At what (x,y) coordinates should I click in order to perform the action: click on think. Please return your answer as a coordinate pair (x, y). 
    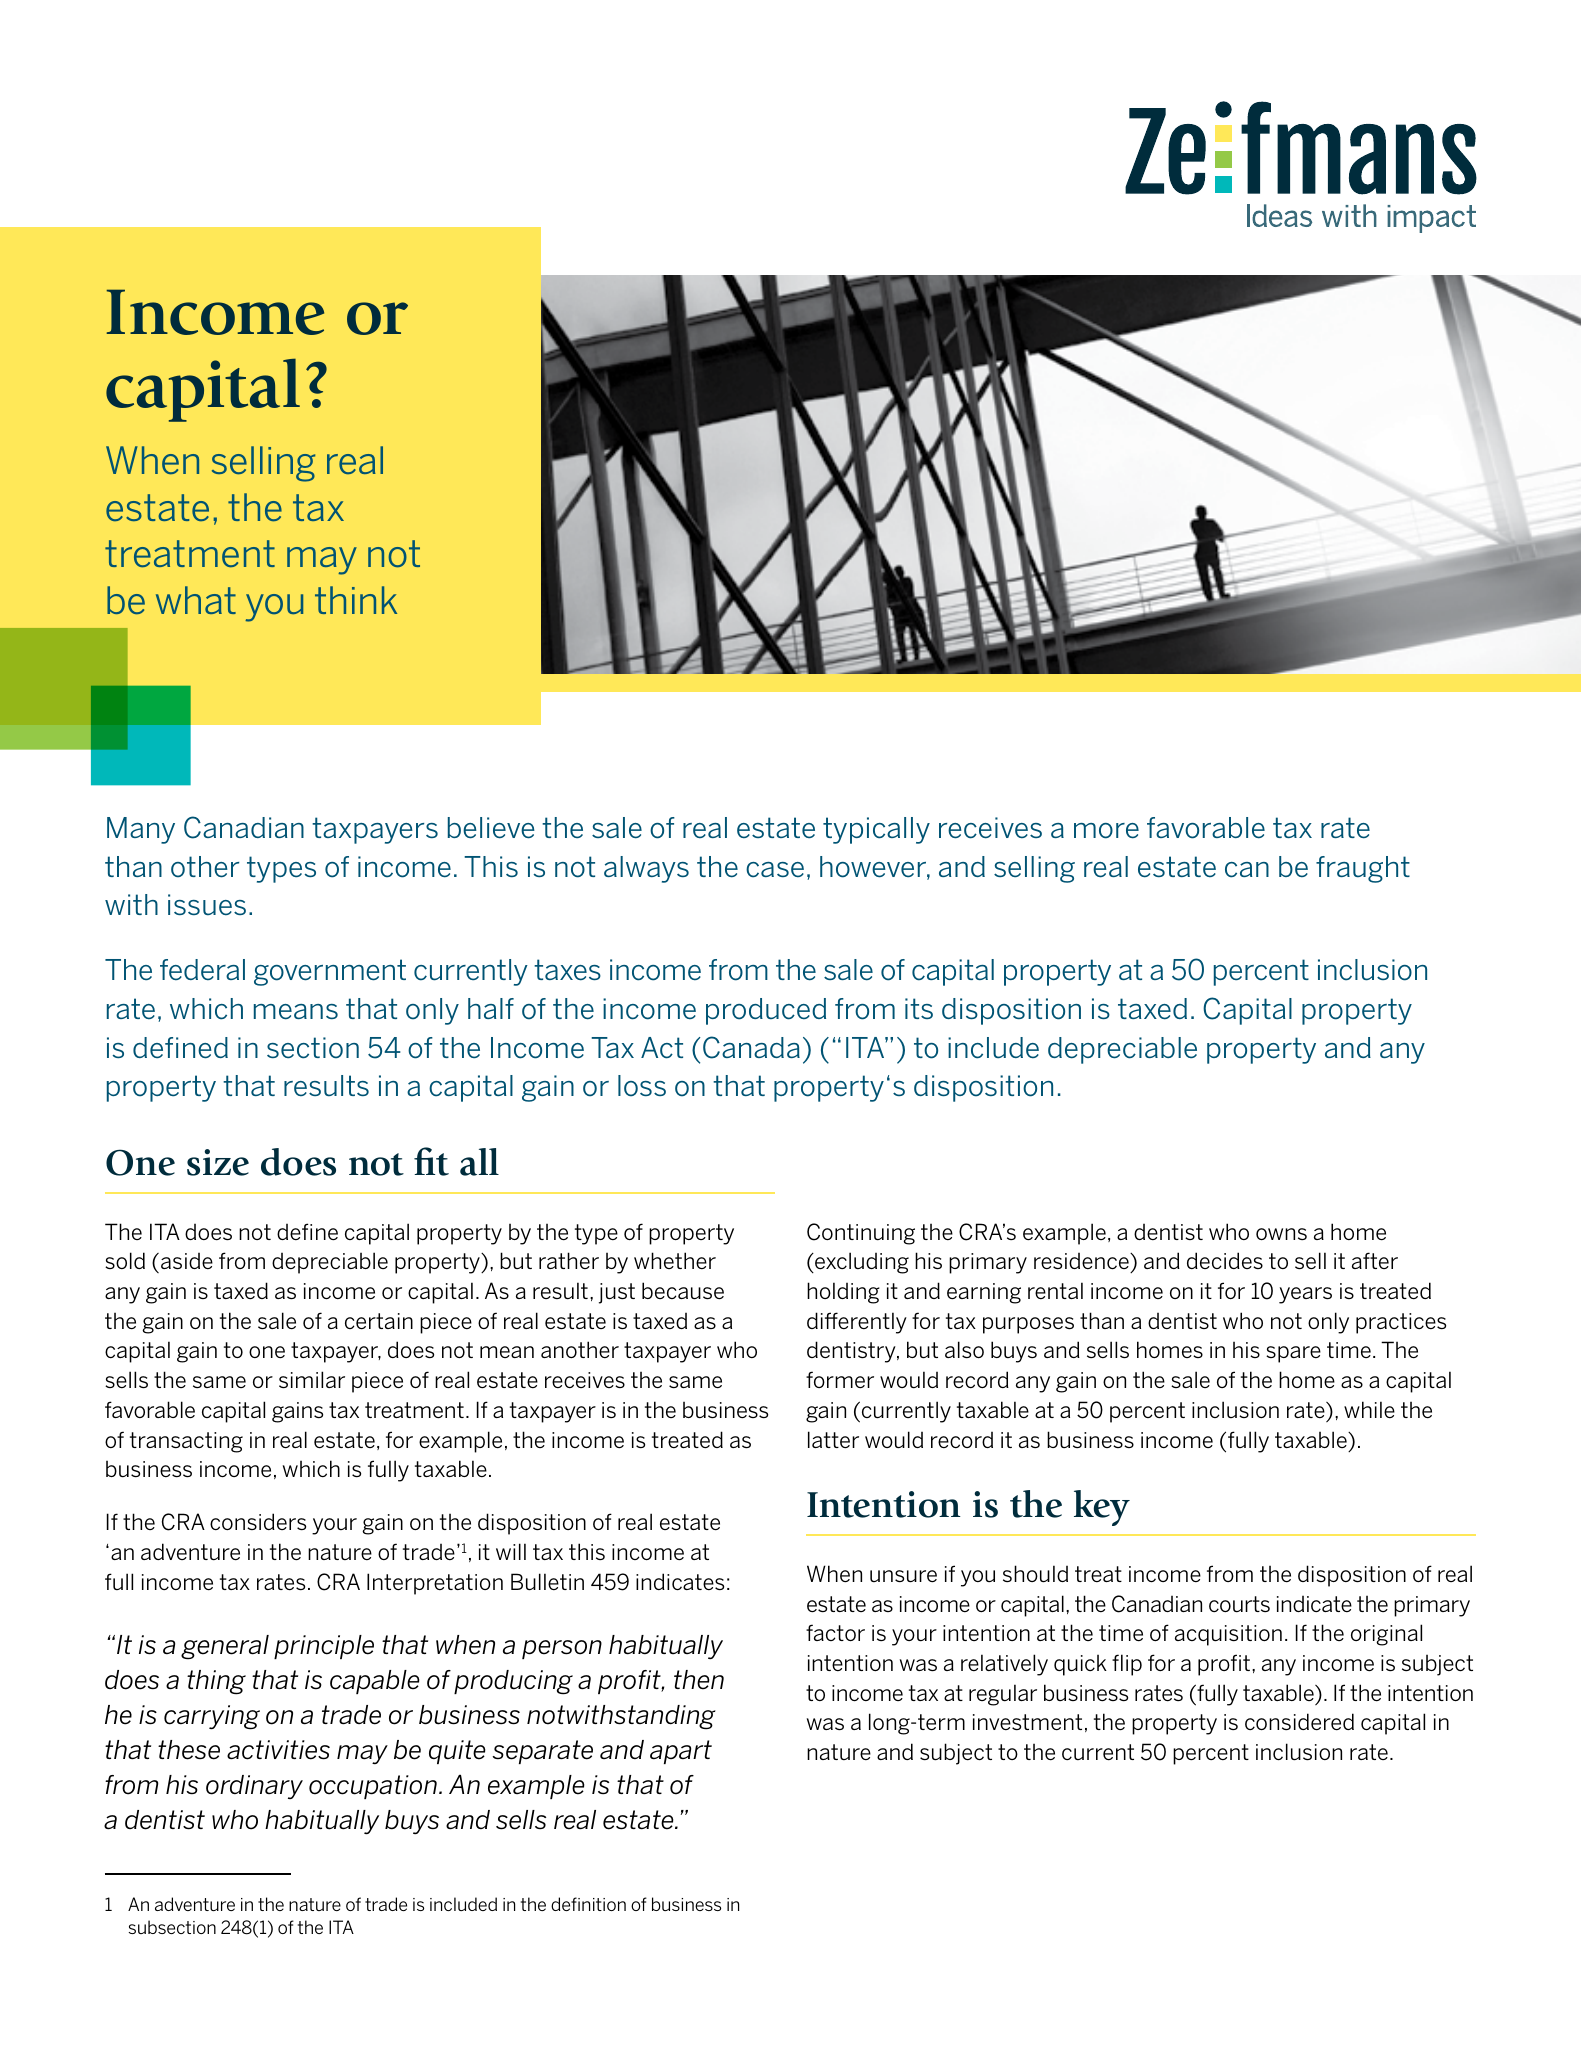
    Looking at the image, I should click on (356, 600).
